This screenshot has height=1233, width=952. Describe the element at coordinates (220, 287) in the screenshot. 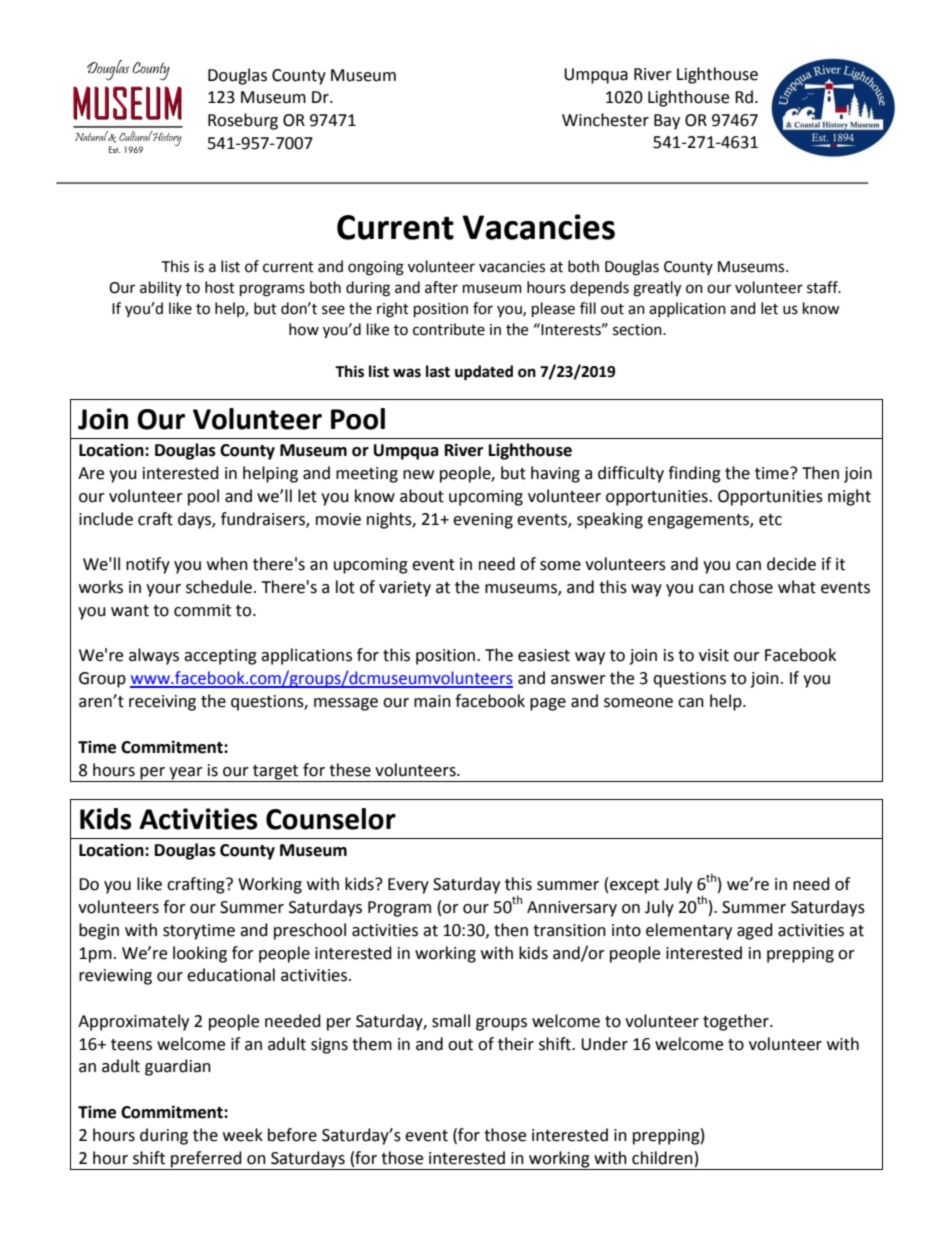

I see `host` at that location.
